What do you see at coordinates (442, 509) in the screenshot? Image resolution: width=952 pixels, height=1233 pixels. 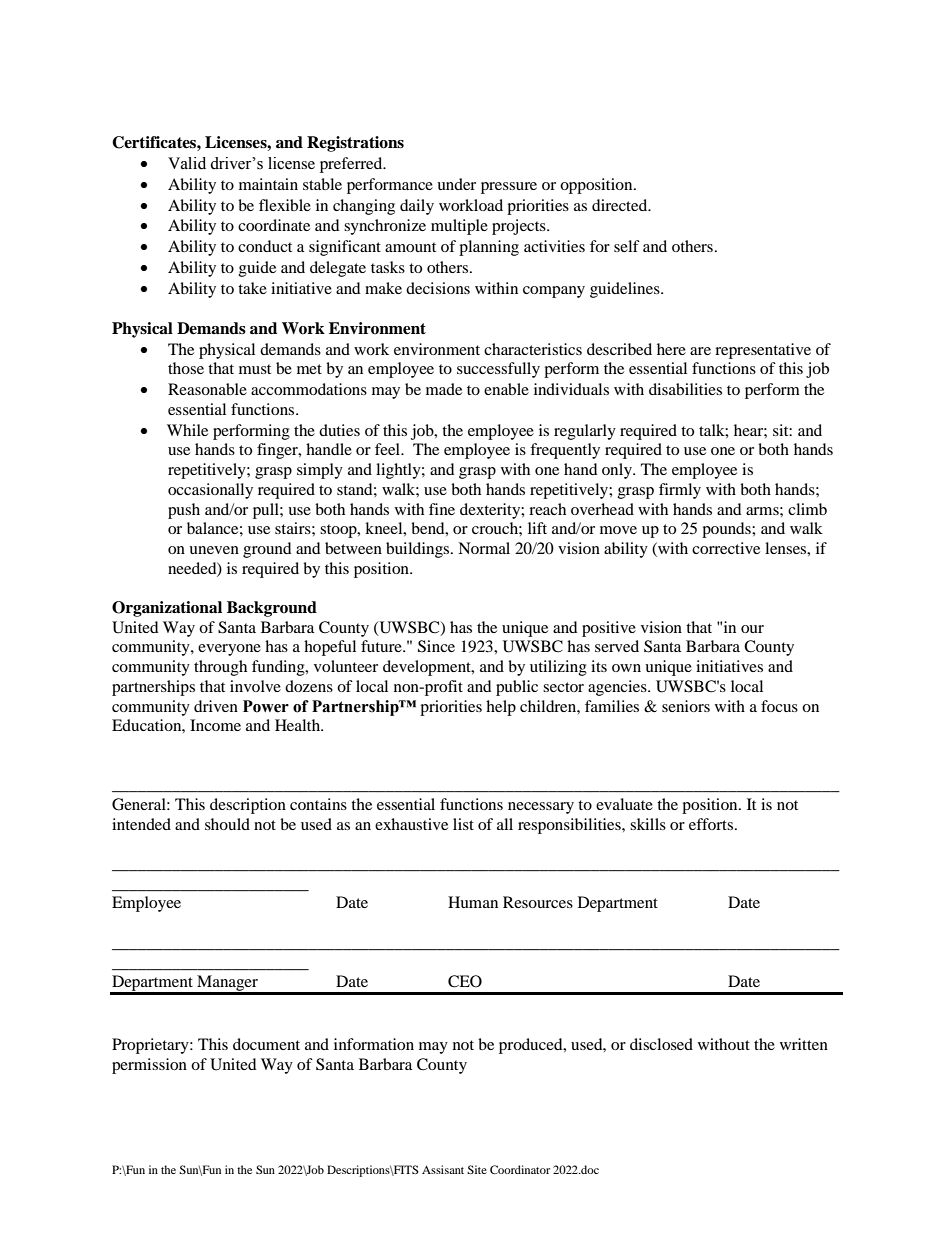 I see `fine` at bounding box center [442, 509].
